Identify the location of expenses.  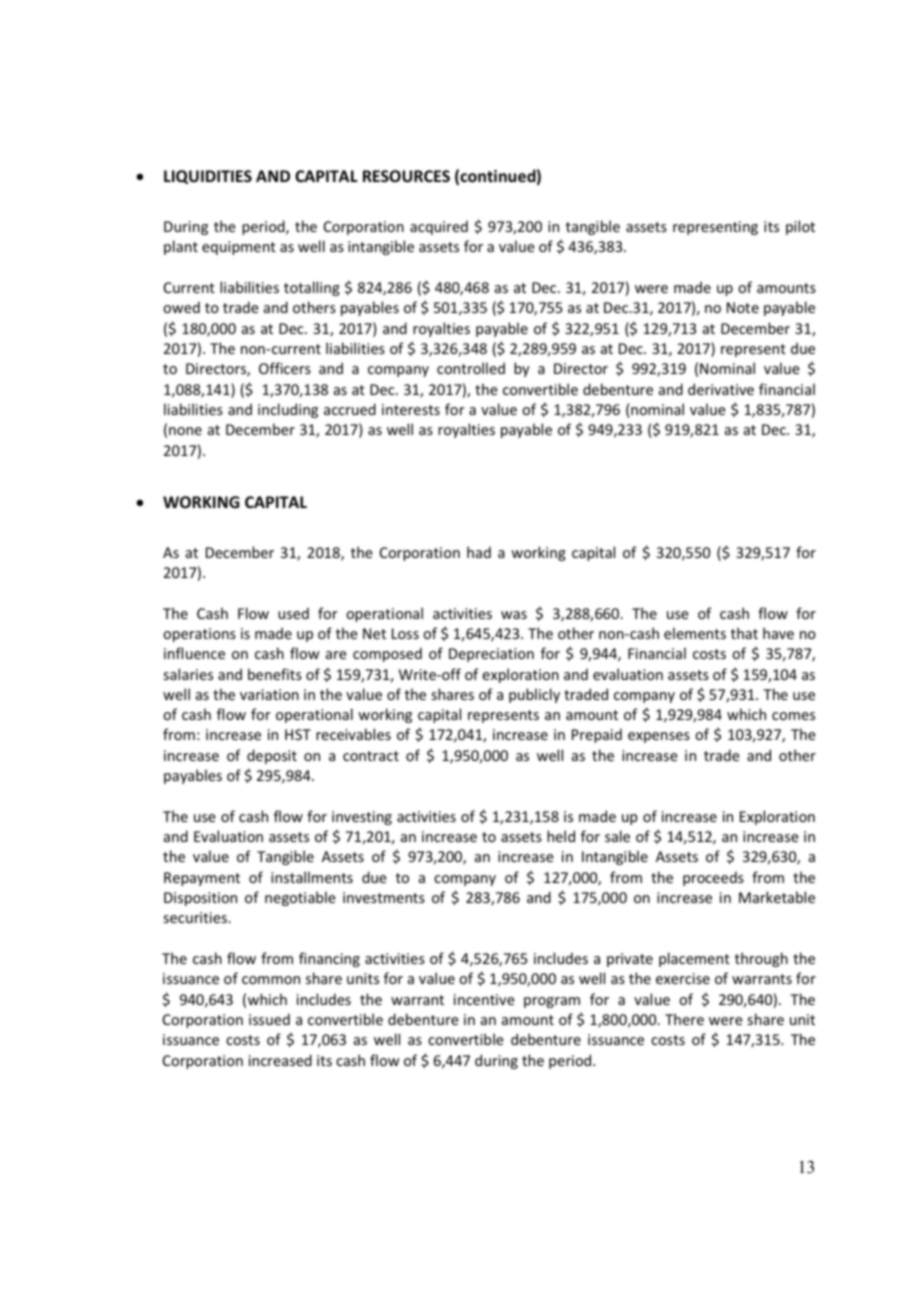
(659, 737).
